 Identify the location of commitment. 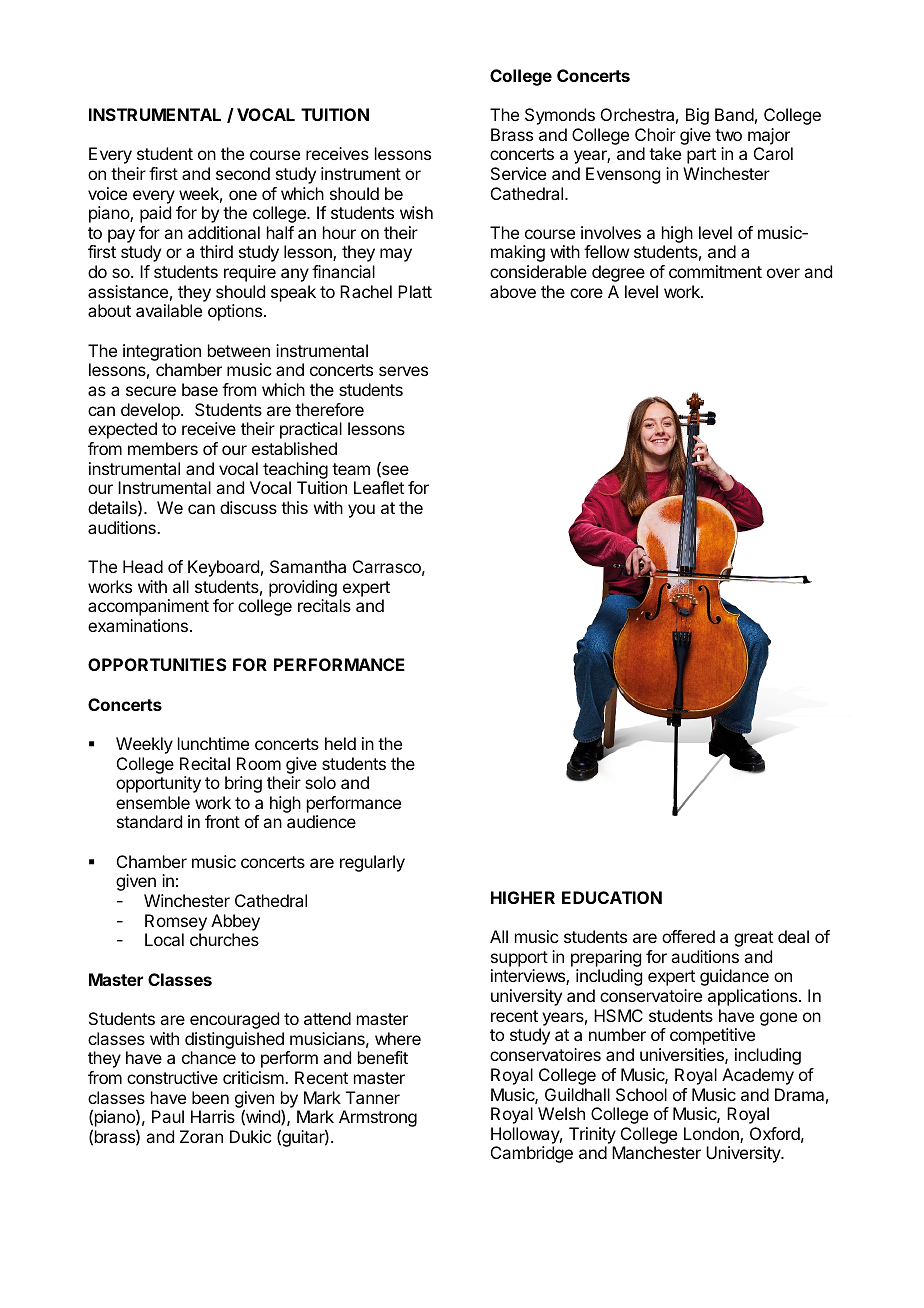
(715, 271).
